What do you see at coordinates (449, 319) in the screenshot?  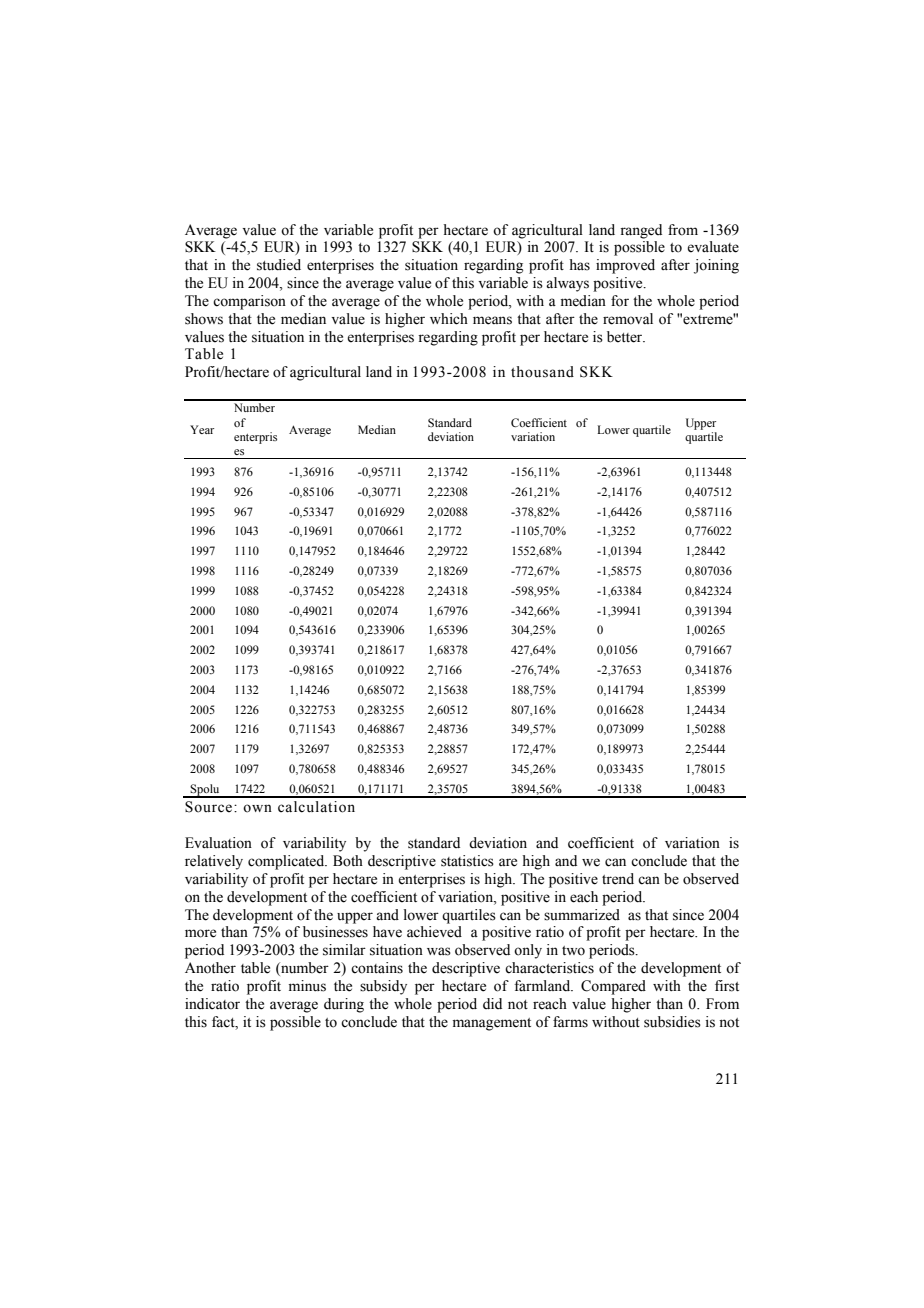 I see `which` at bounding box center [449, 319].
